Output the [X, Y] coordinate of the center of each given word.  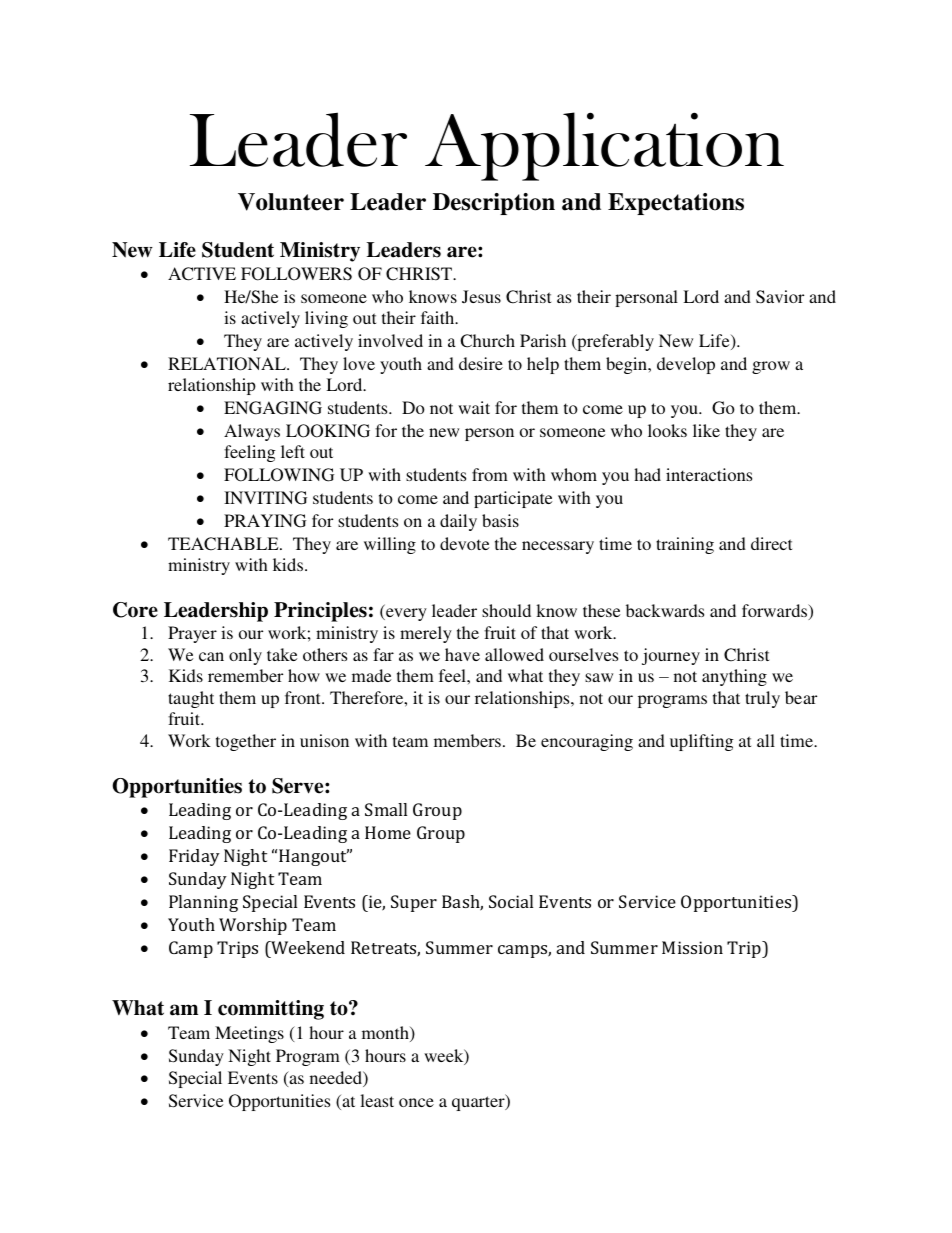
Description [494, 204]
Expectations [676, 204]
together [246, 742]
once [416, 1102]
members [467, 740]
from [490, 474]
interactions [709, 474]
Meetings [249, 1034]
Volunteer [291, 202]
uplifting [702, 742]
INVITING [265, 498]
